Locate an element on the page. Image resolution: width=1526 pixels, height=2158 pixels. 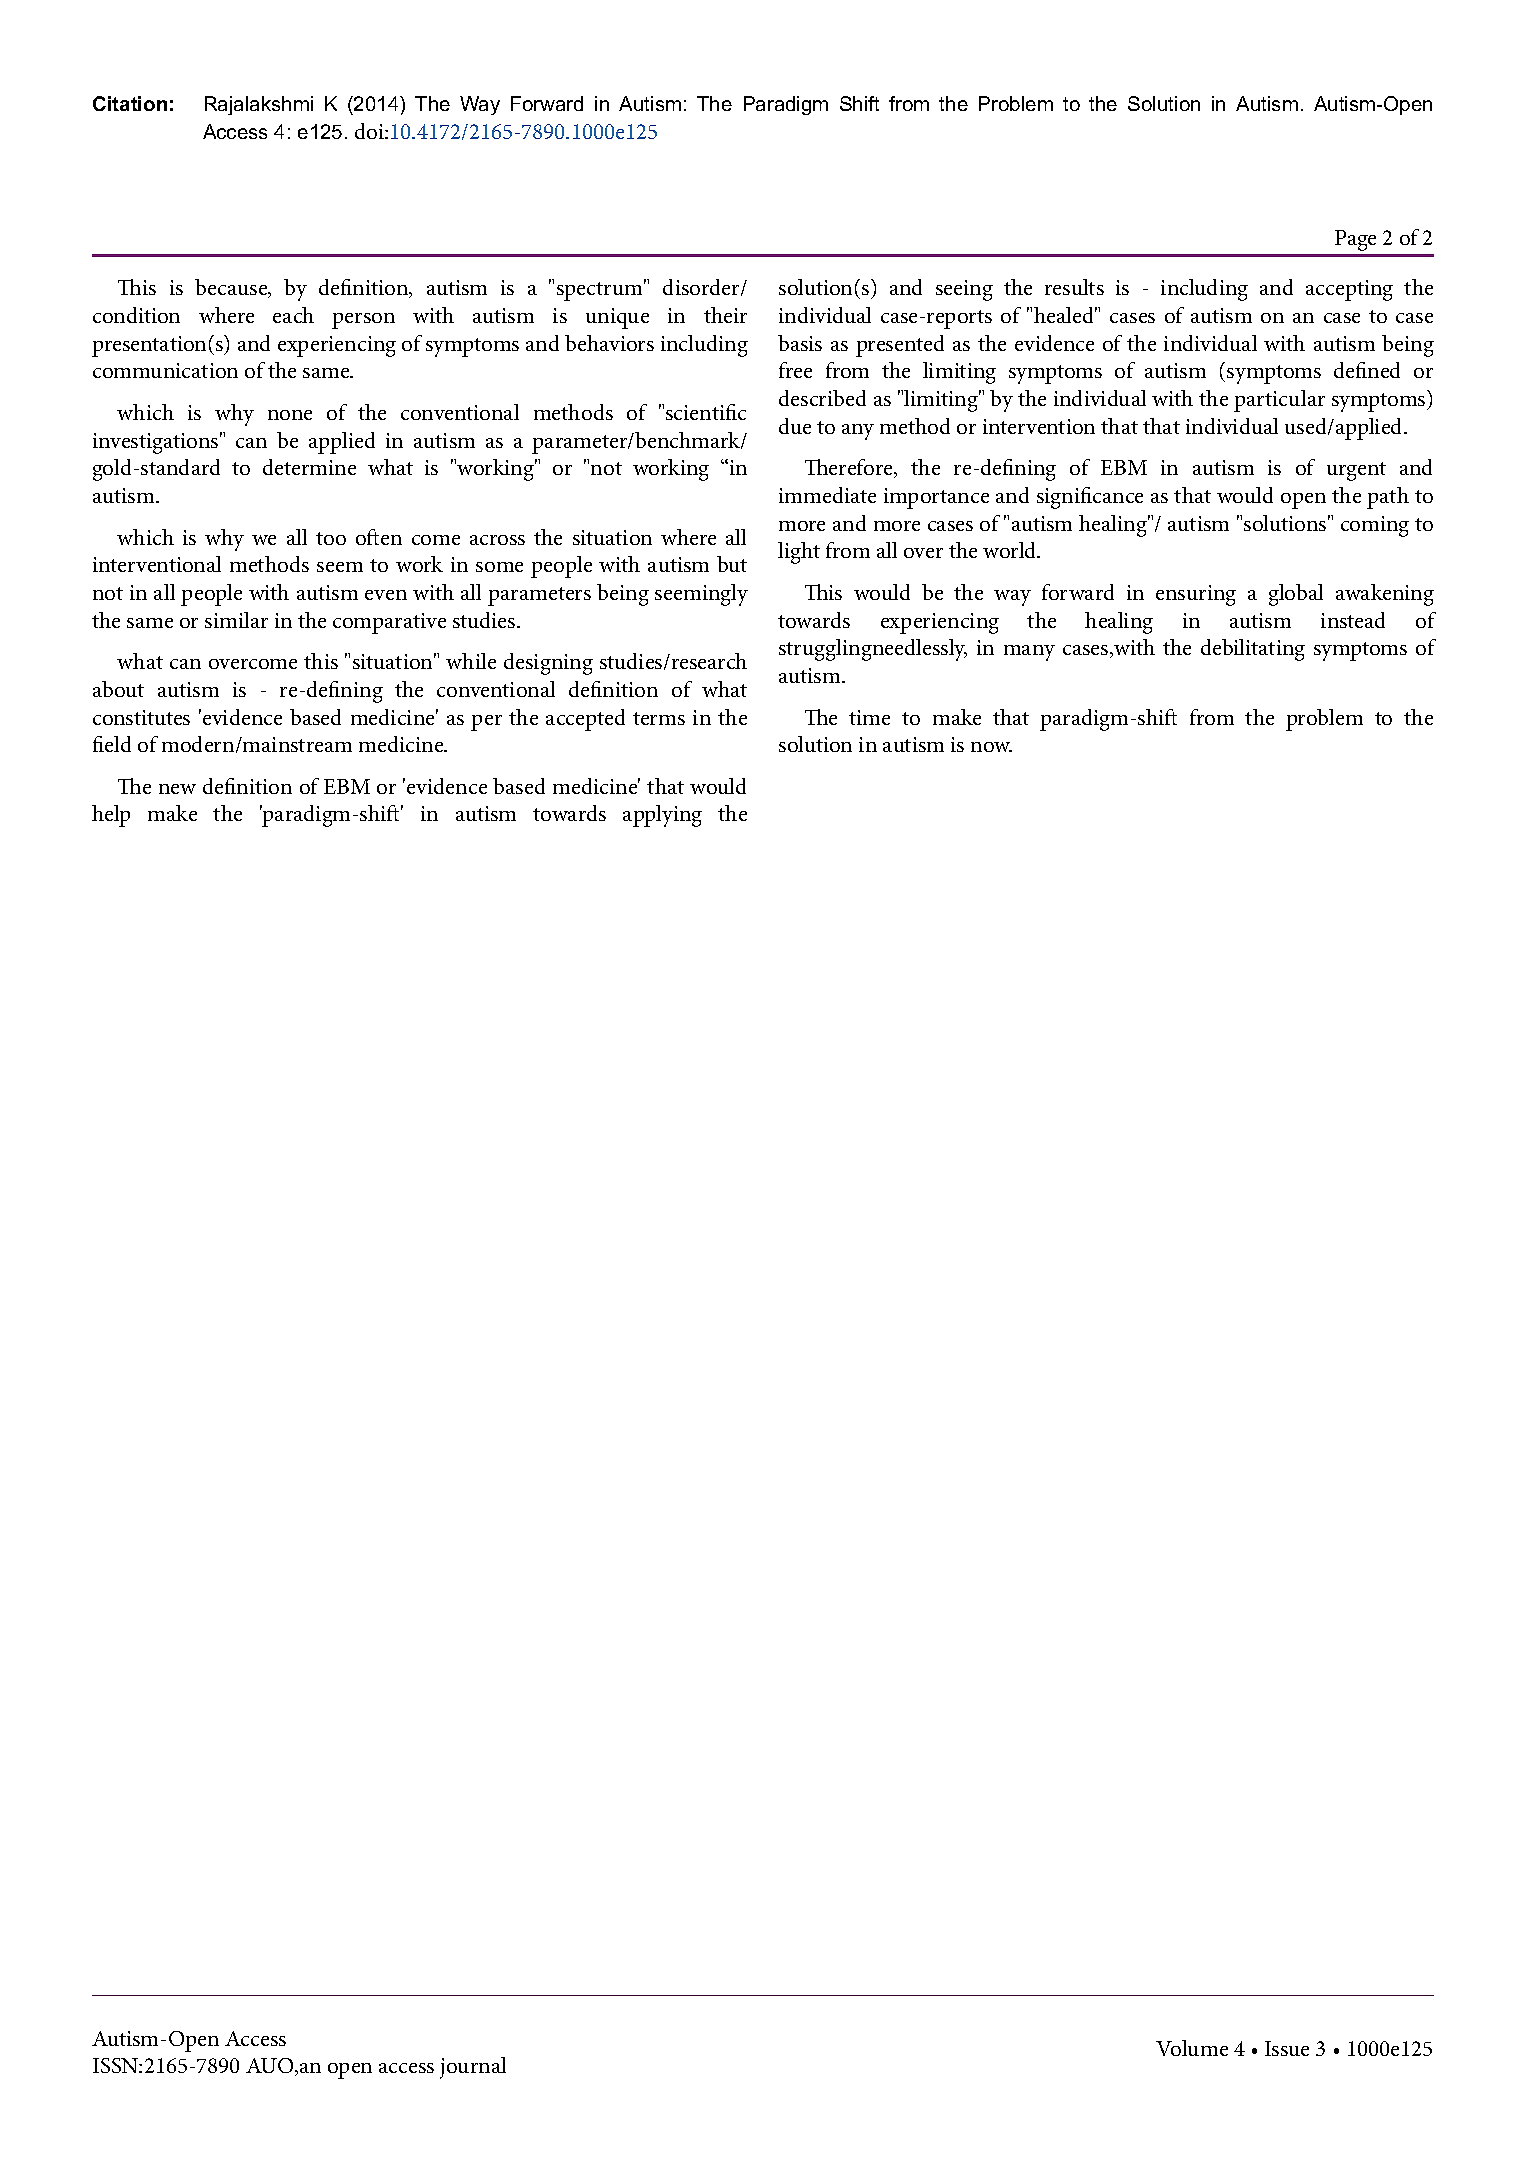
but is located at coordinates (732, 564).
